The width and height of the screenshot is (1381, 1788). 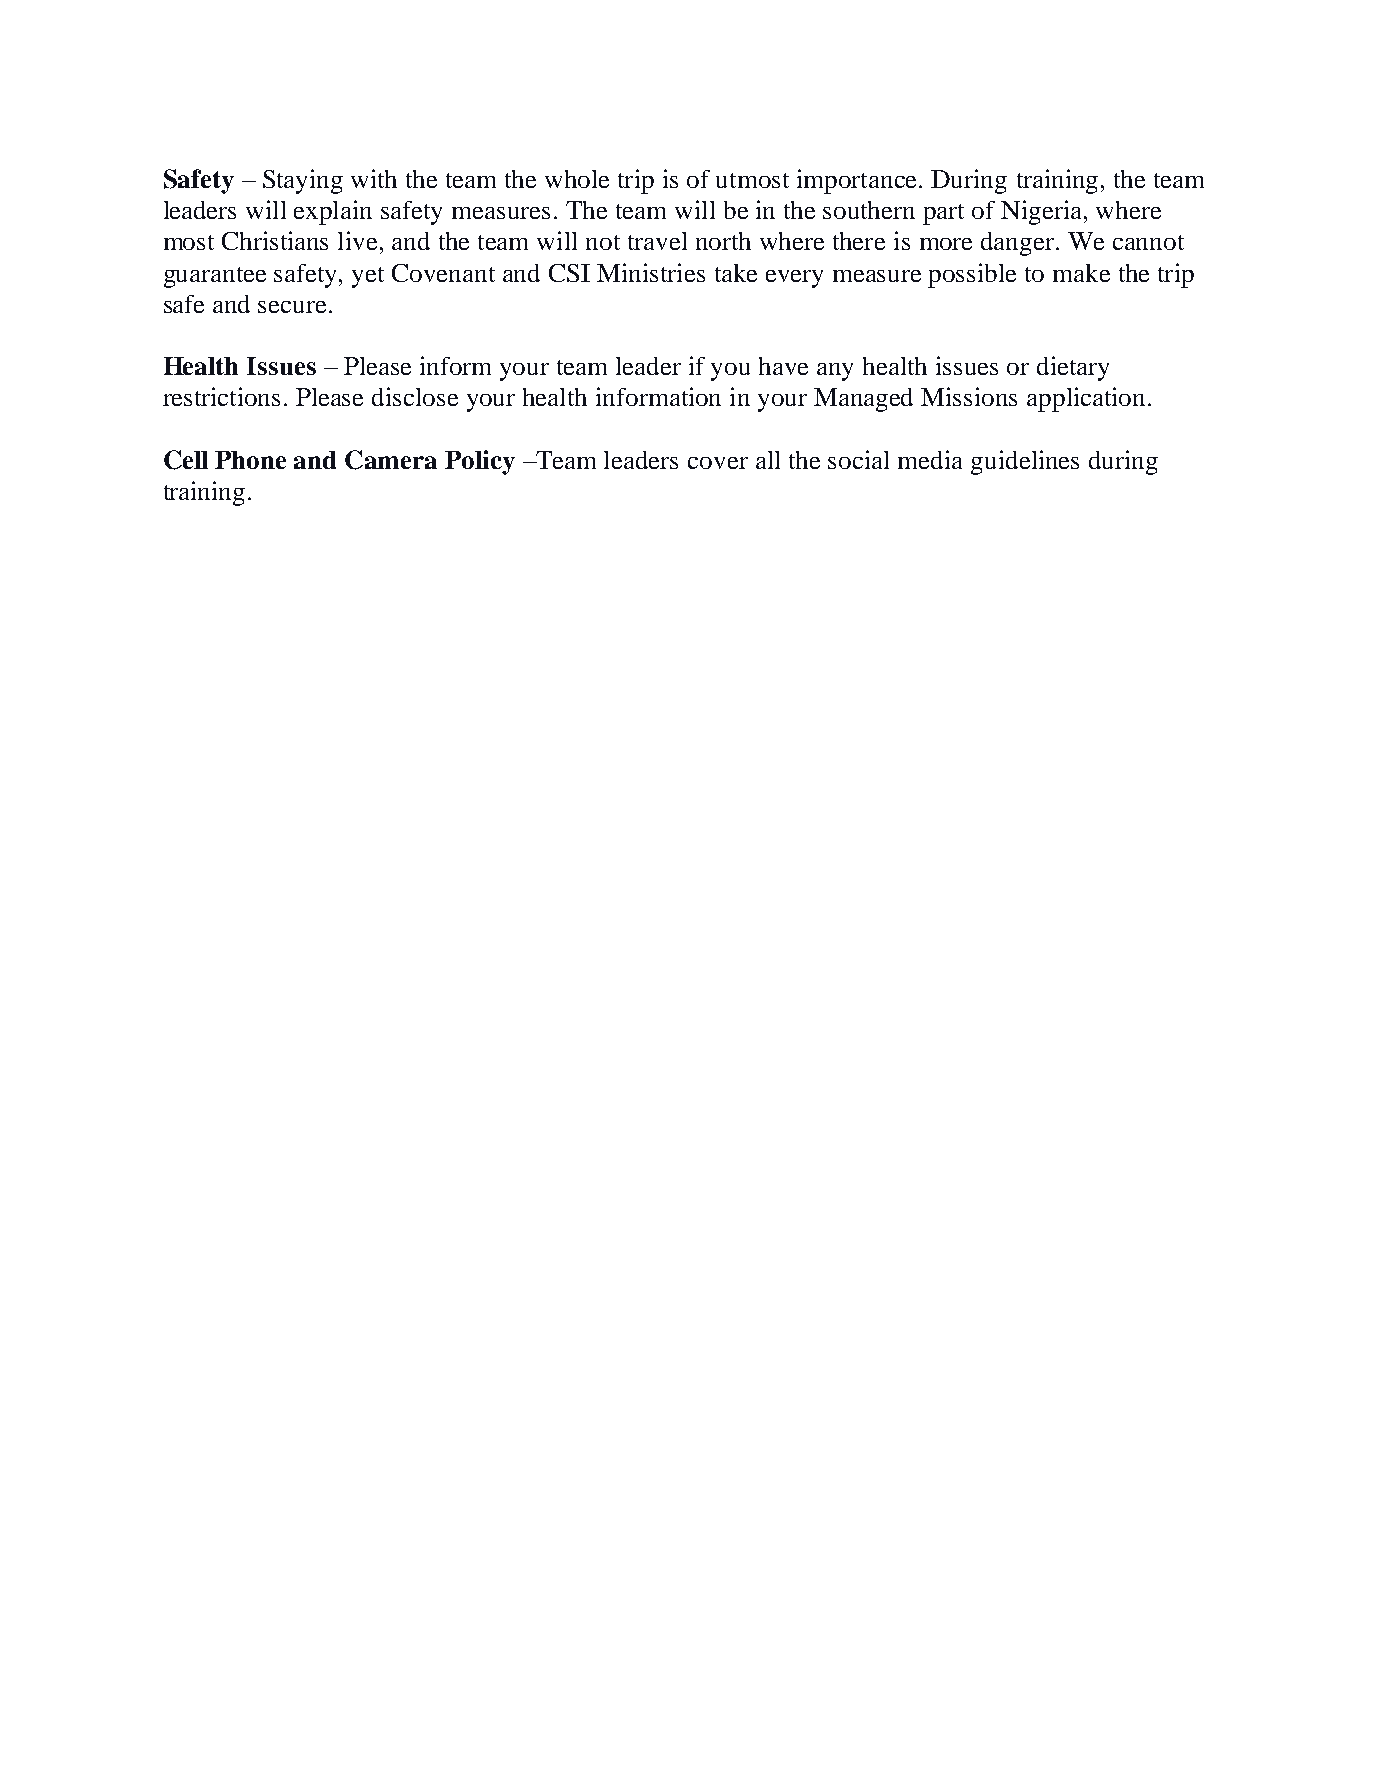 What do you see at coordinates (718, 463) in the screenshot?
I see `cover` at bounding box center [718, 463].
